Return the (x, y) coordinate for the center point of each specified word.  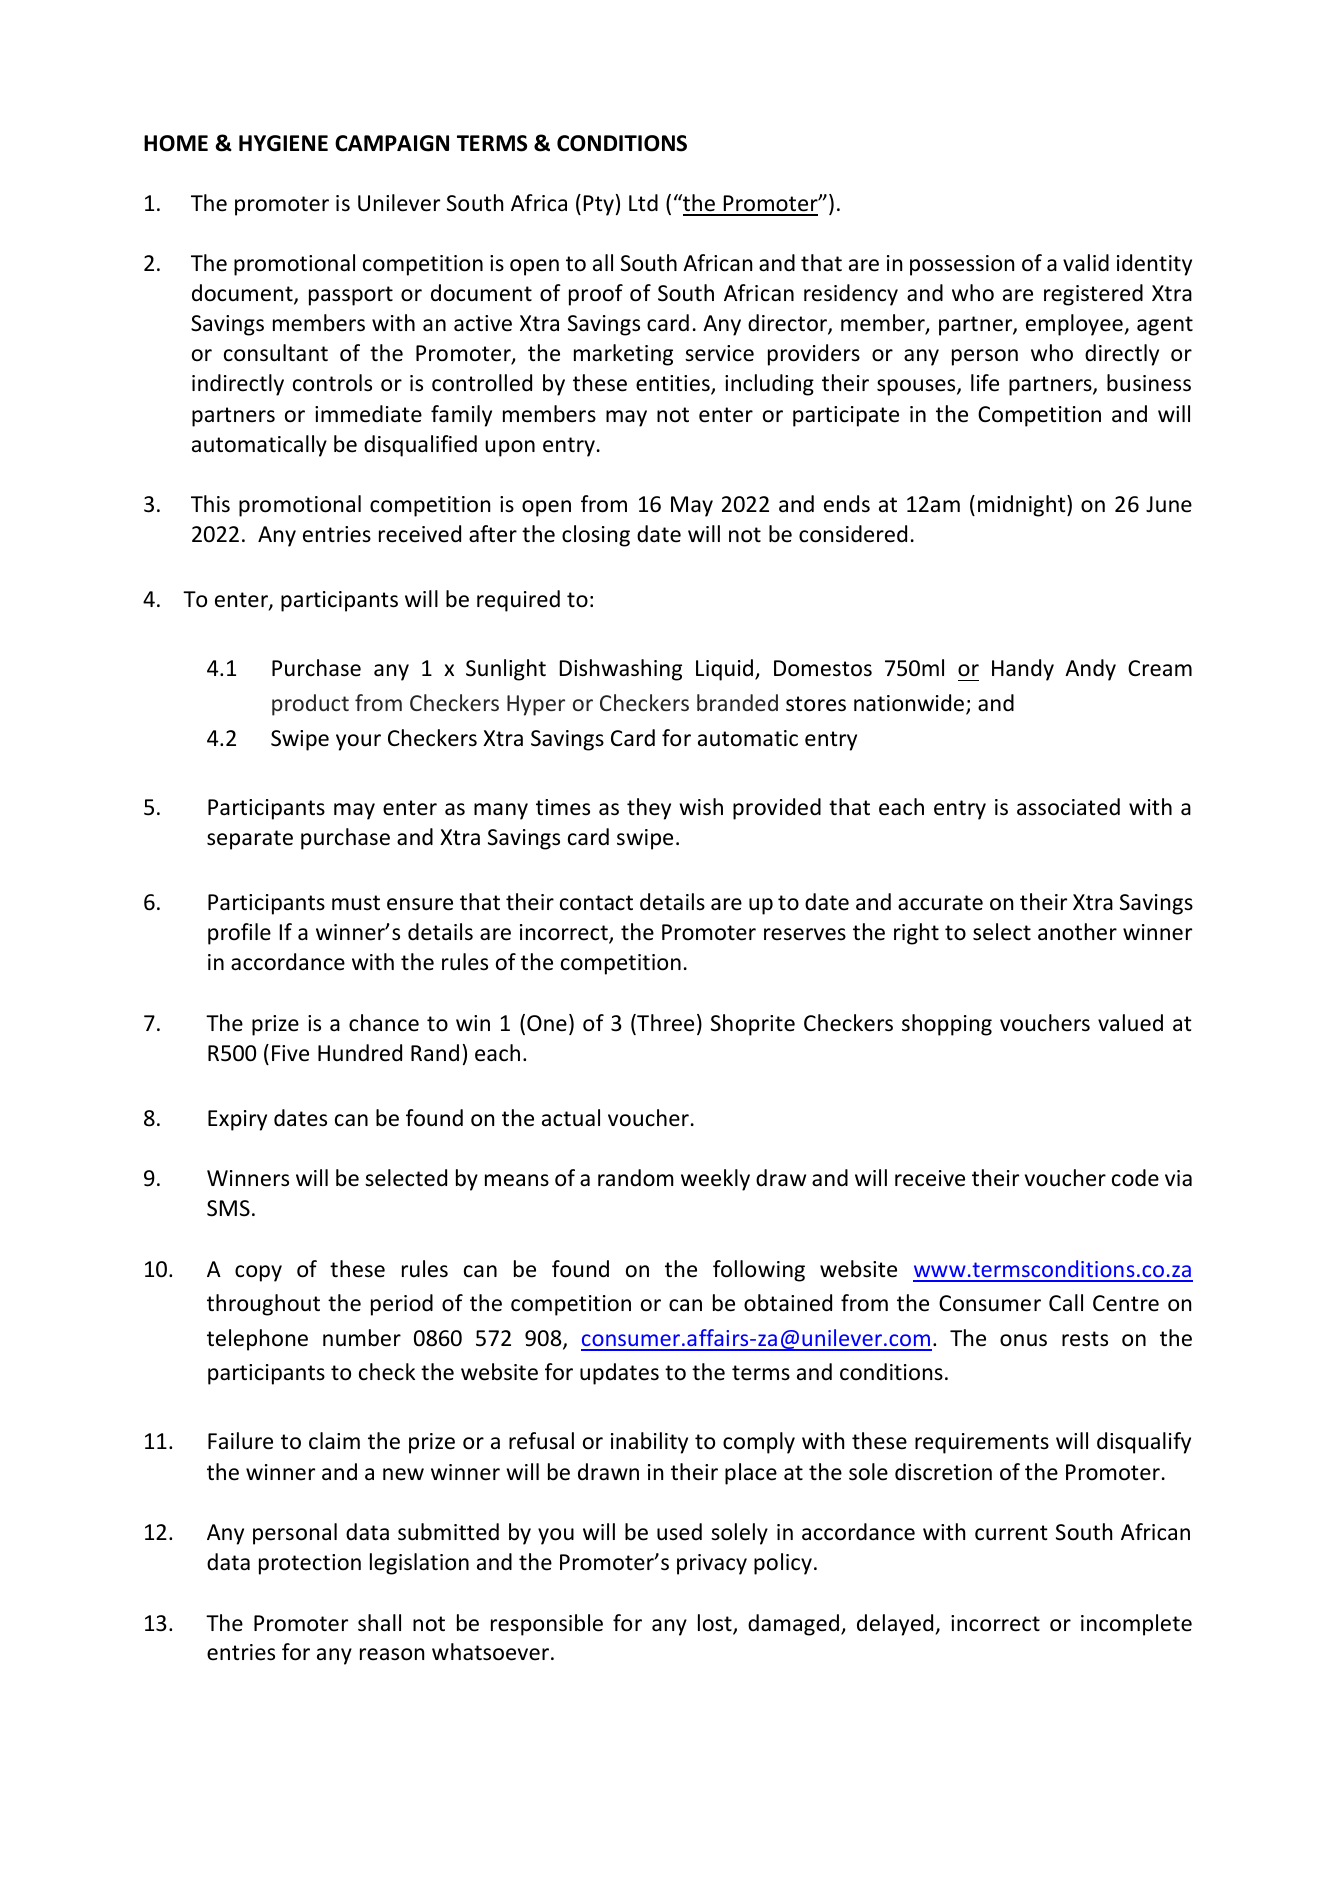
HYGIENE (283, 143)
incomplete (1136, 1625)
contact (596, 903)
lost (716, 1624)
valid (1086, 263)
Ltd (643, 203)
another (1077, 932)
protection (310, 1564)
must (356, 903)
